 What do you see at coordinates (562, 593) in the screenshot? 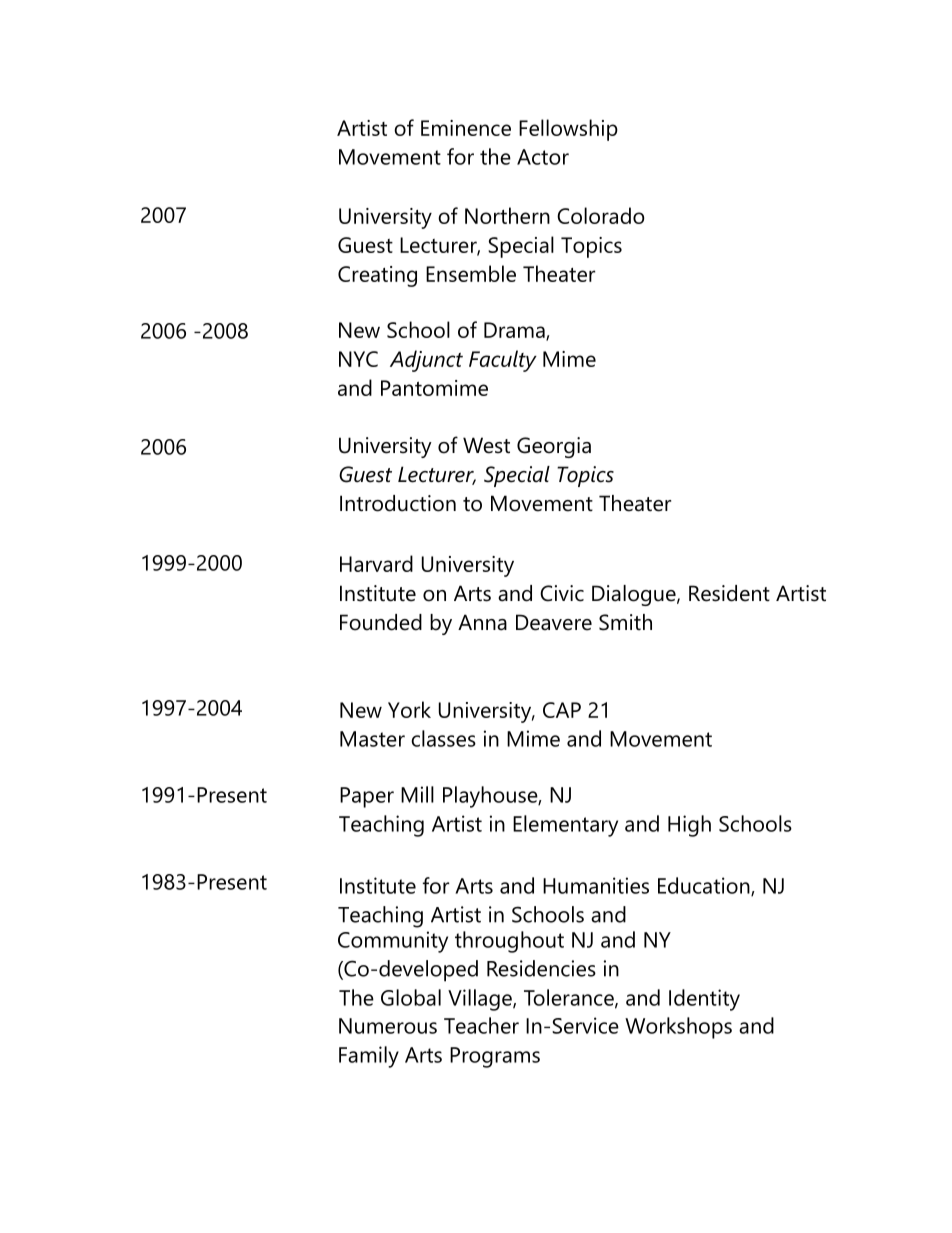
I see `Civic` at bounding box center [562, 593].
